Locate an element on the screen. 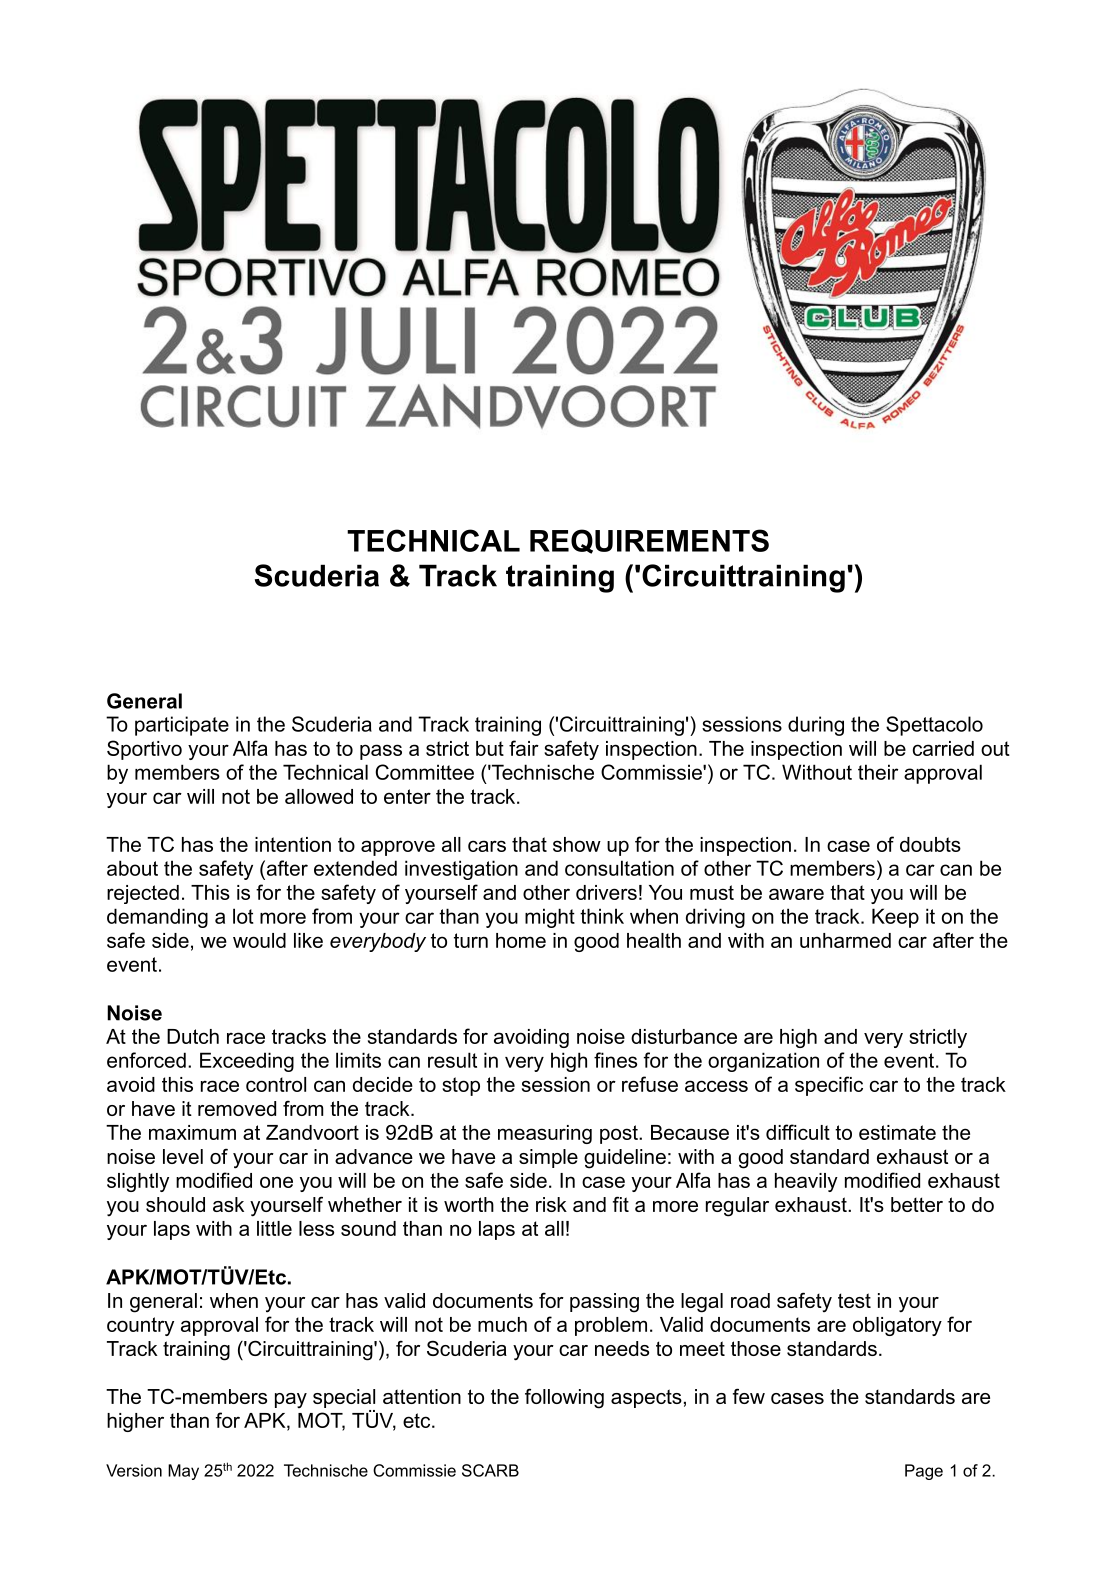 This screenshot has width=1118, height=1581. participate is located at coordinates (182, 726).
